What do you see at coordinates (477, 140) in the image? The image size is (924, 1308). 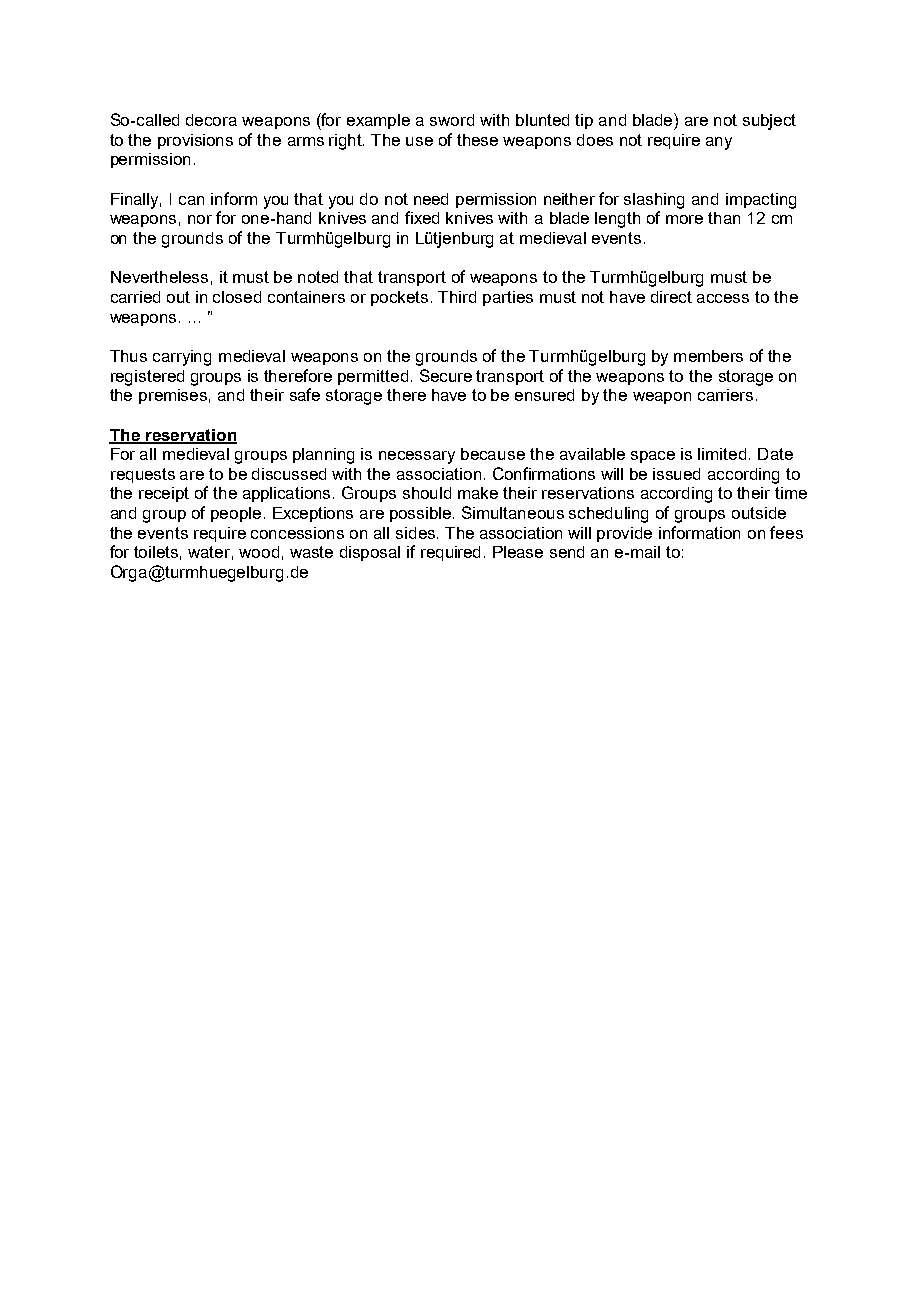 I see `these` at bounding box center [477, 140].
